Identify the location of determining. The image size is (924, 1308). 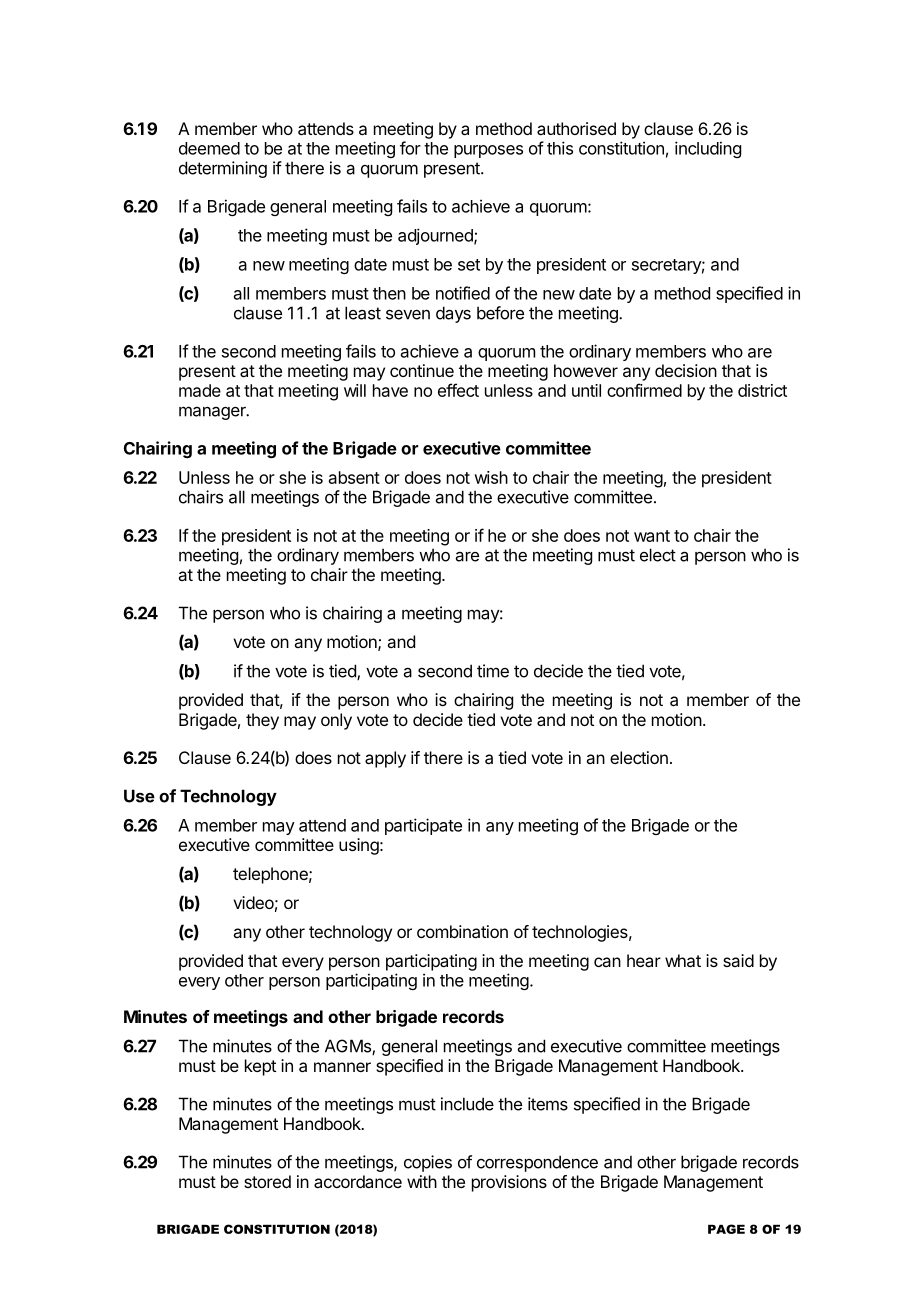
(223, 169).
